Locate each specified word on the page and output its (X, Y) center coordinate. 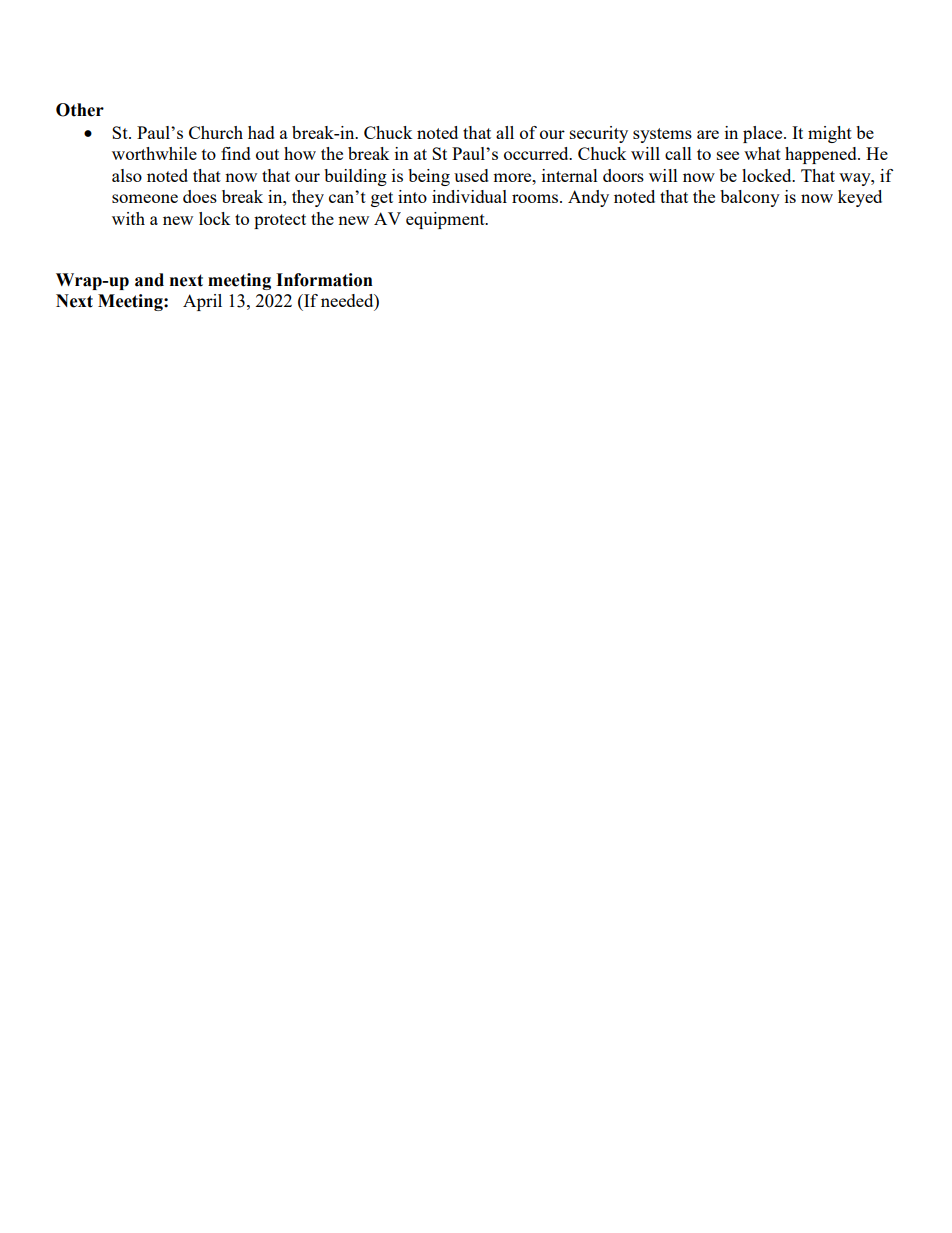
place (764, 134)
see (728, 155)
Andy (588, 198)
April (202, 302)
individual (469, 196)
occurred (537, 153)
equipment (446, 220)
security (599, 134)
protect (280, 221)
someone (145, 198)
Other (80, 110)
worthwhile (154, 153)
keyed (860, 198)
